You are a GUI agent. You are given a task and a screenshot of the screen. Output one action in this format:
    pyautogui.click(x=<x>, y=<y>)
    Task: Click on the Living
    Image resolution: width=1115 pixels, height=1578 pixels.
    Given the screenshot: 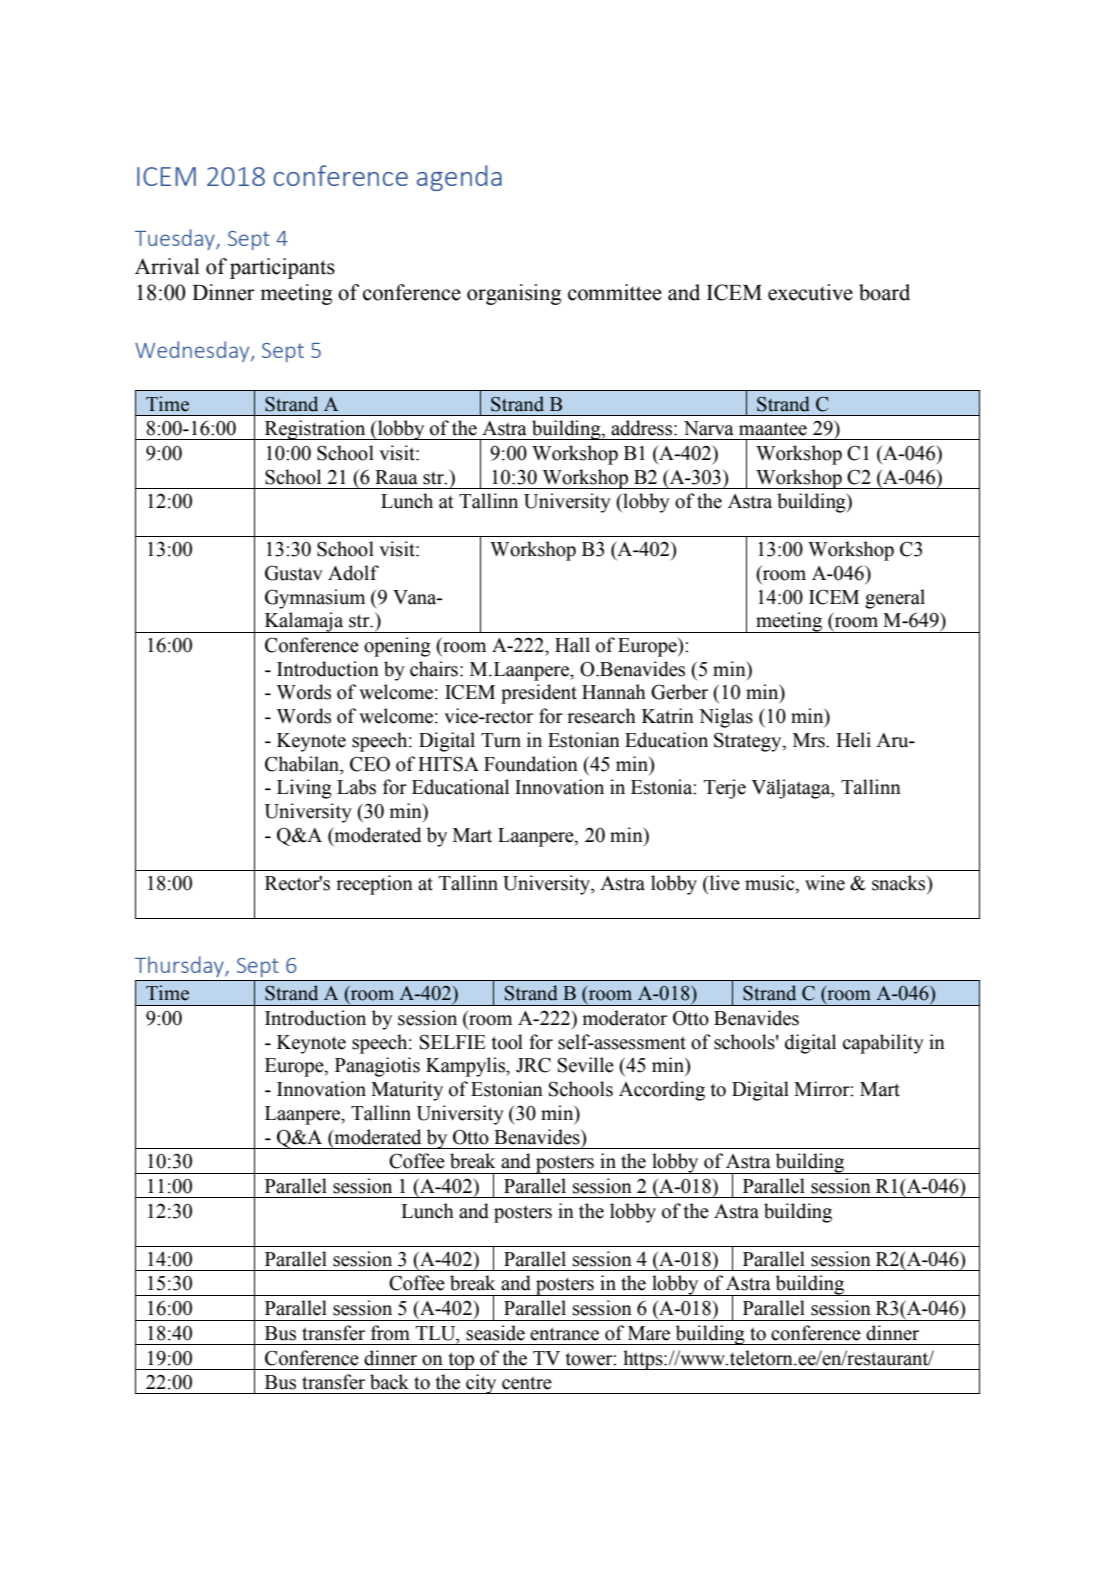 What is the action you would take?
    pyautogui.click(x=304, y=789)
